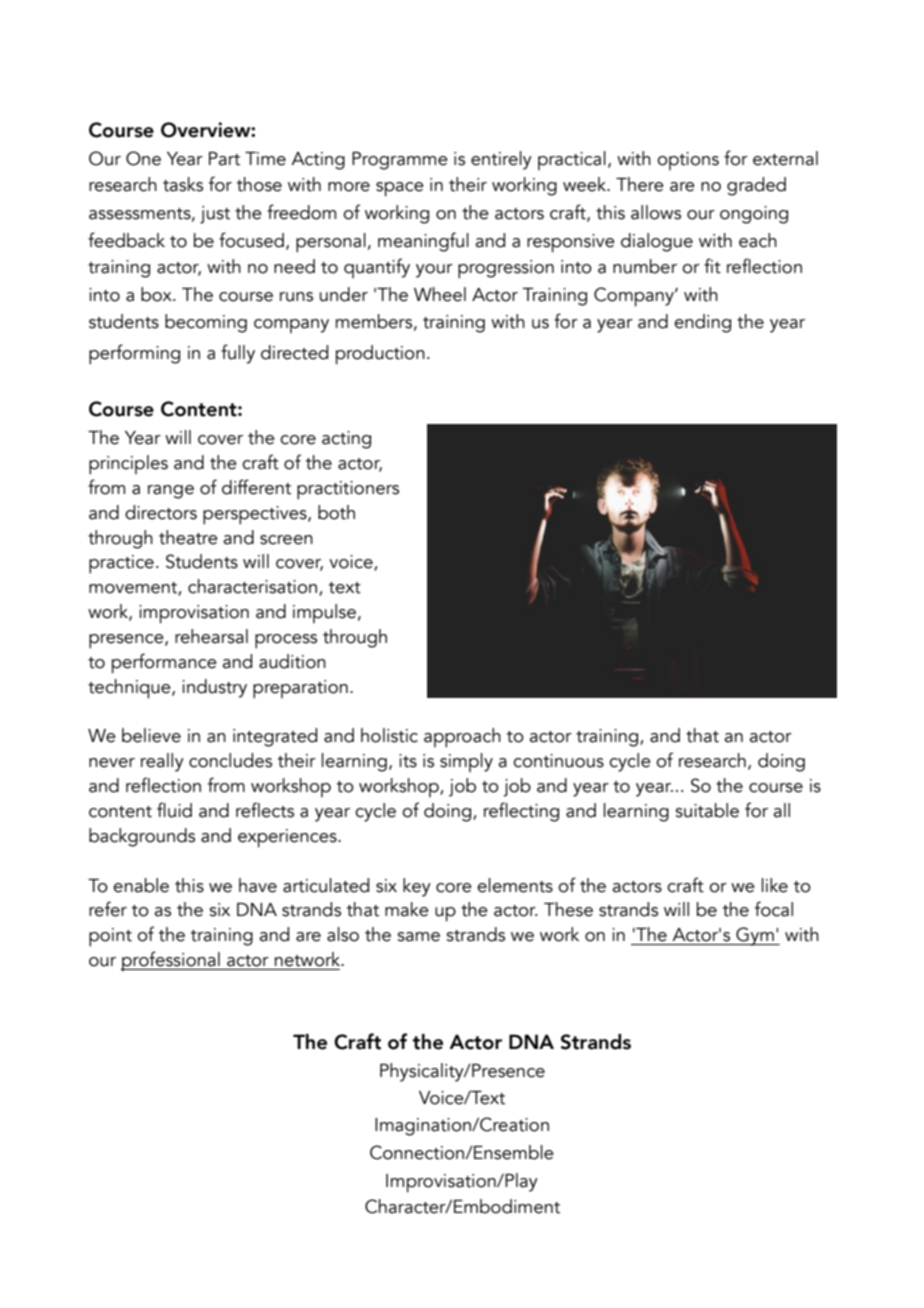 The width and height of the screenshot is (924, 1308). Describe the element at coordinates (183, 184) in the screenshot. I see `tasks` at that location.
